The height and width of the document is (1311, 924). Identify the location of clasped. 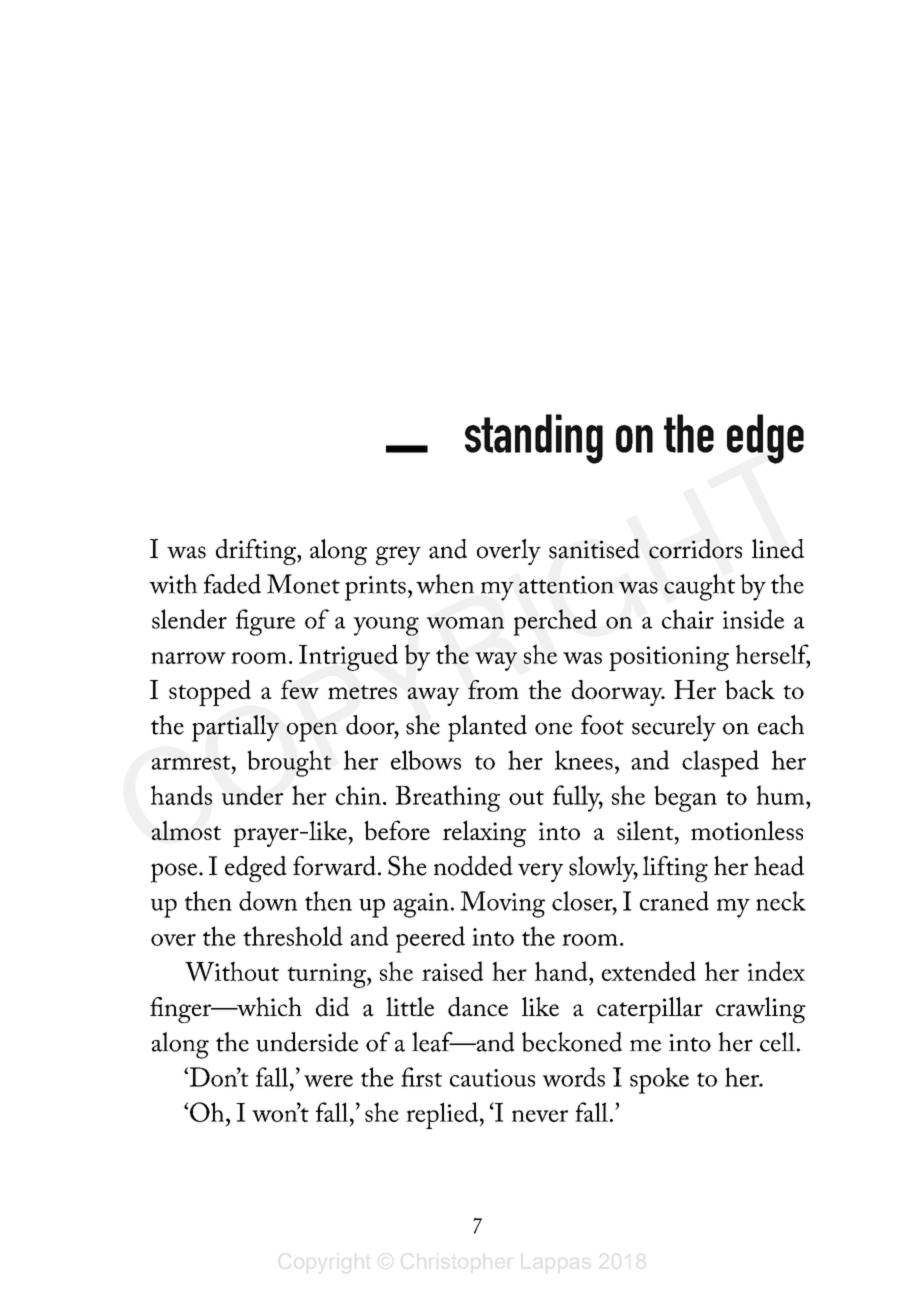
(720, 763).
